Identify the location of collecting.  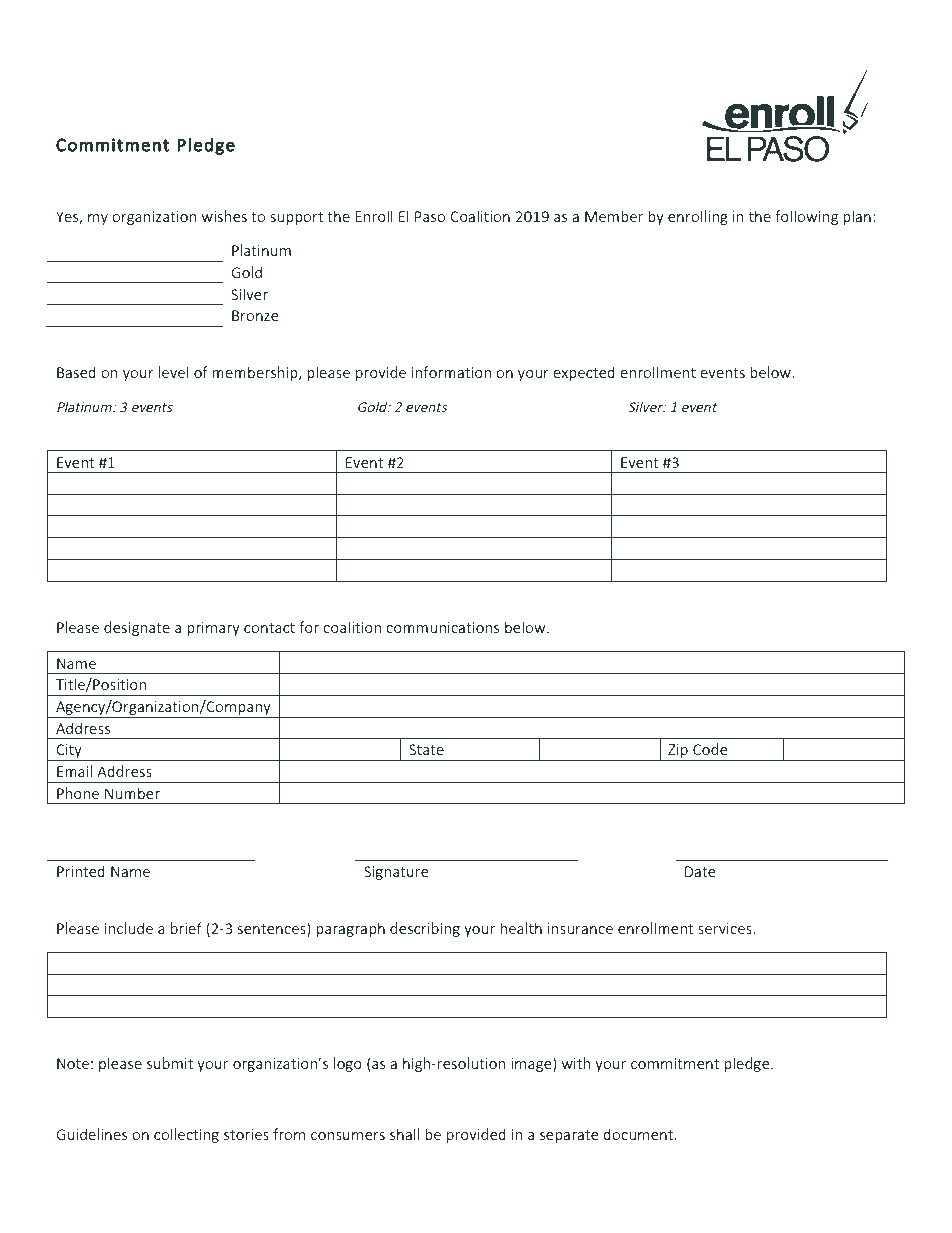
(186, 1135).
